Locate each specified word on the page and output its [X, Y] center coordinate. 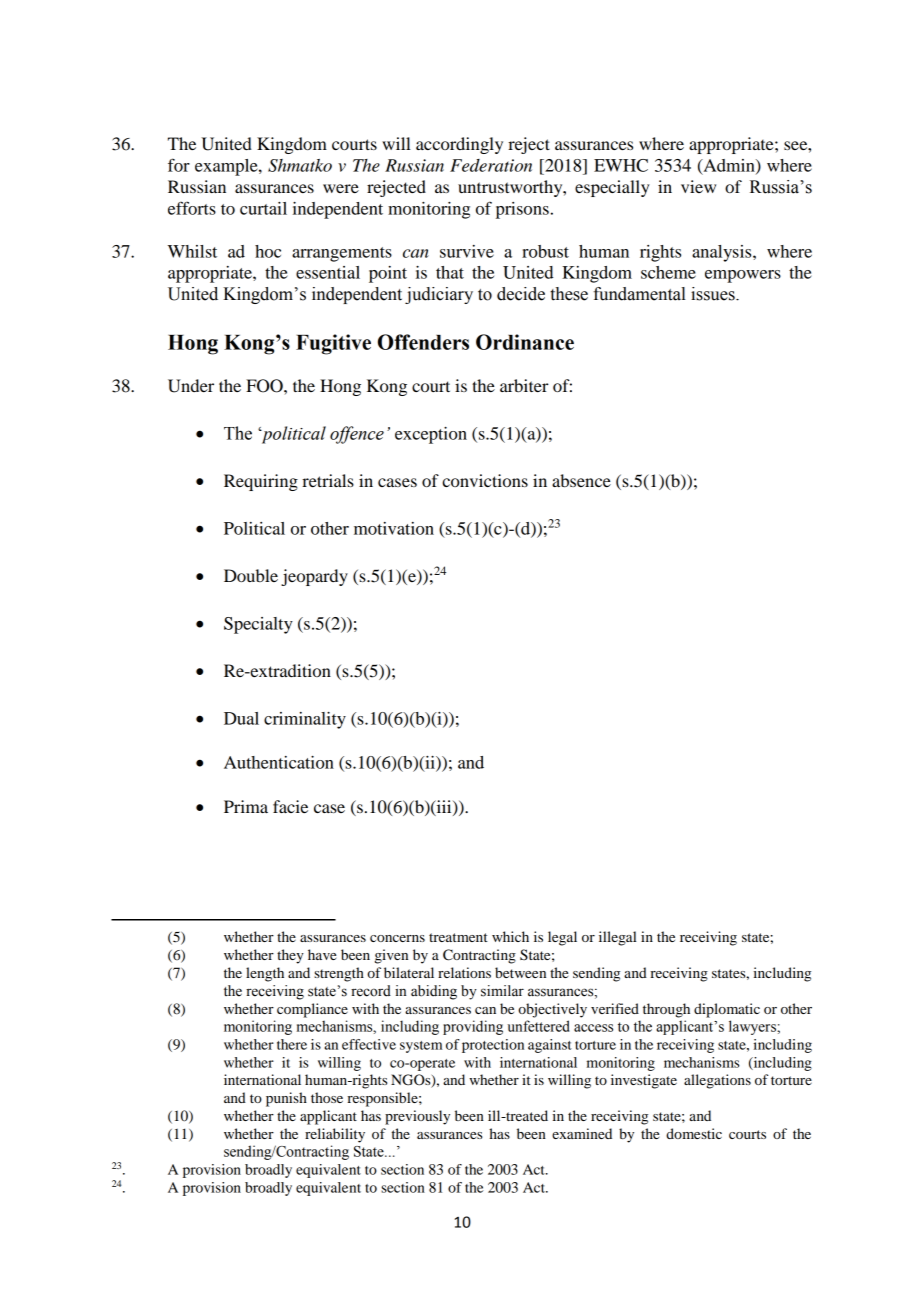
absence [581, 480]
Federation [491, 165]
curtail [263, 208]
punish [286, 1099]
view [698, 186]
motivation [394, 528]
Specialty [258, 625]
